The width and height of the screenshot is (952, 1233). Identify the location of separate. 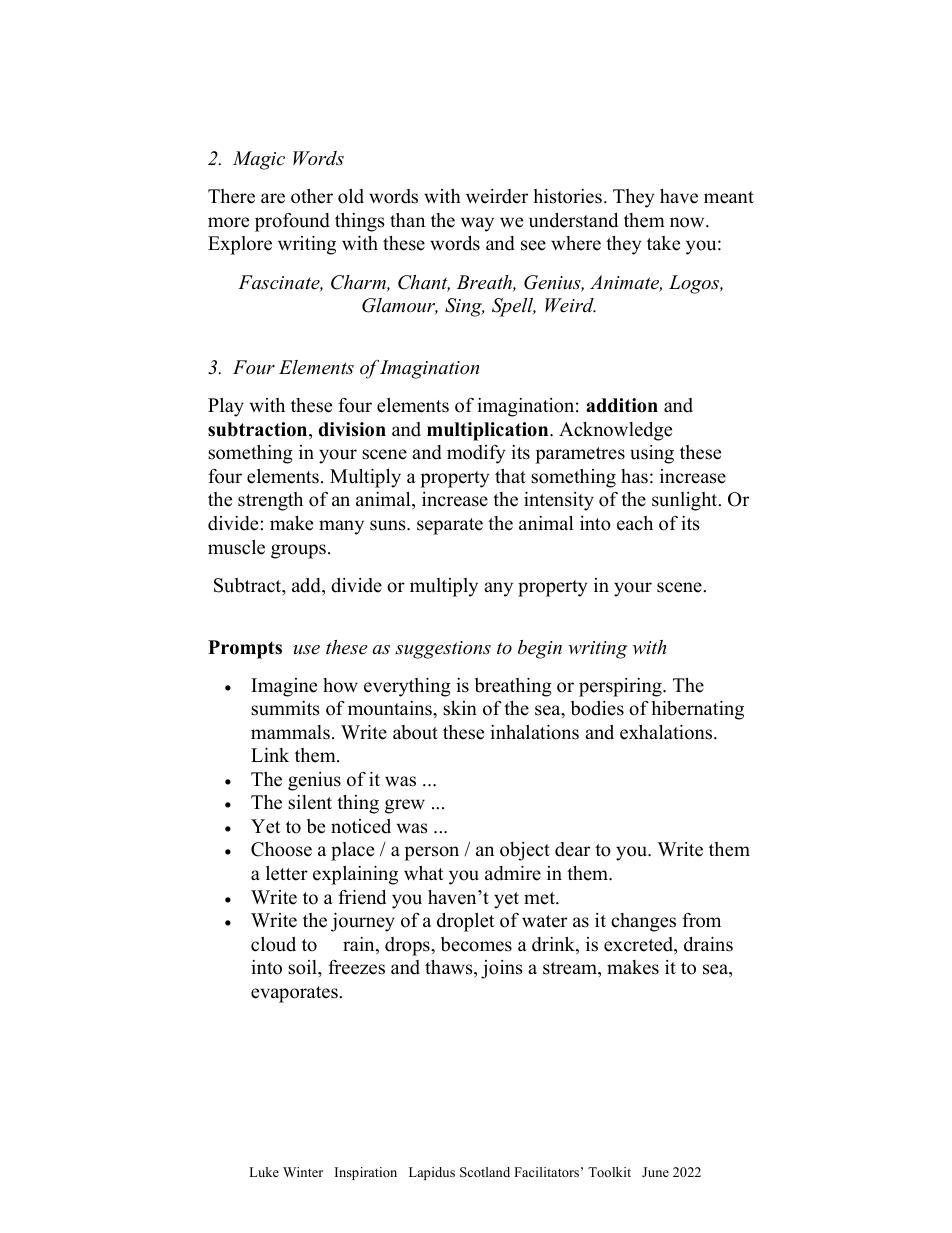
(450, 526).
